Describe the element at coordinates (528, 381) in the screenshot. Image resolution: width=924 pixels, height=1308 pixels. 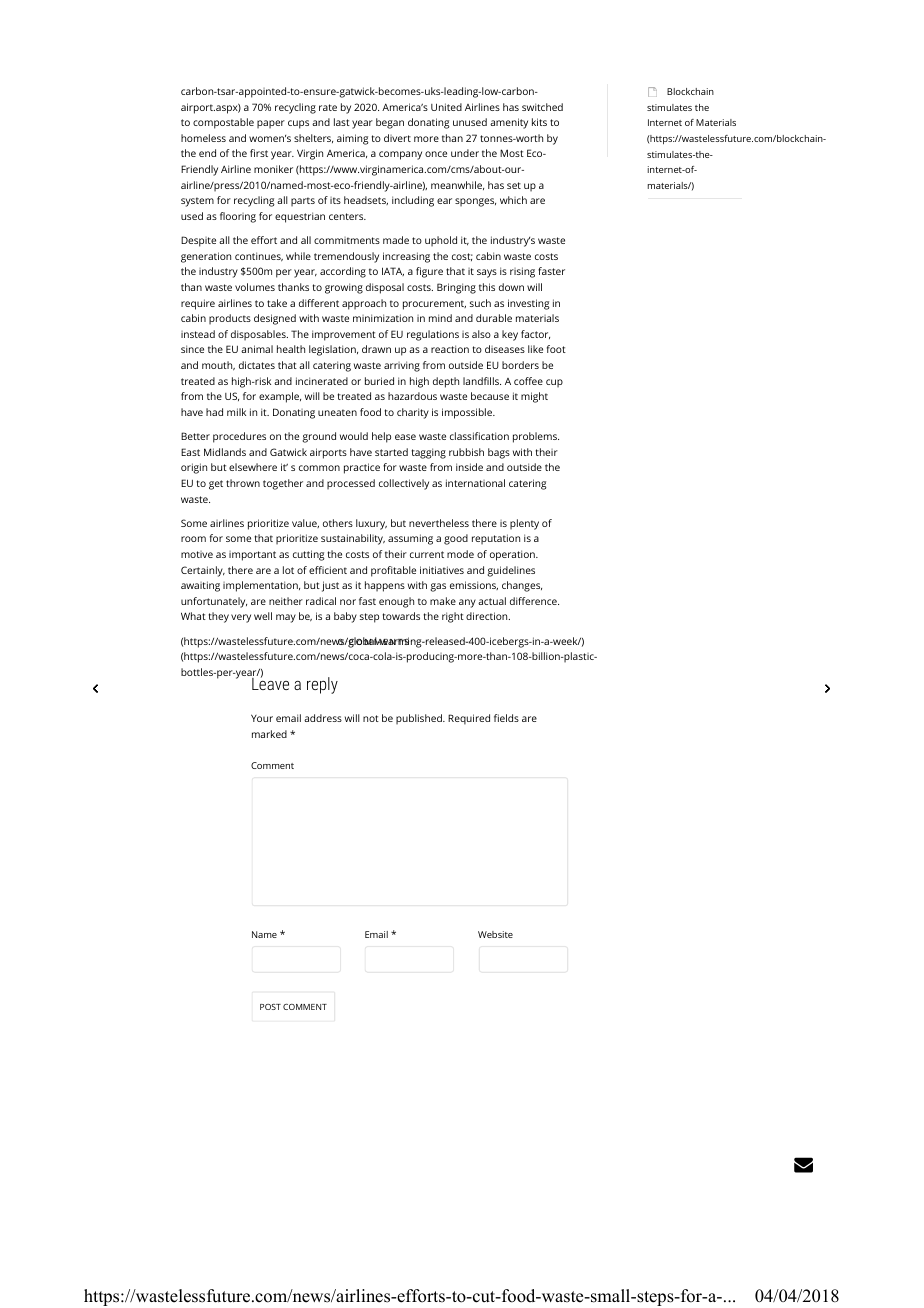
I see `coffee` at that location.
